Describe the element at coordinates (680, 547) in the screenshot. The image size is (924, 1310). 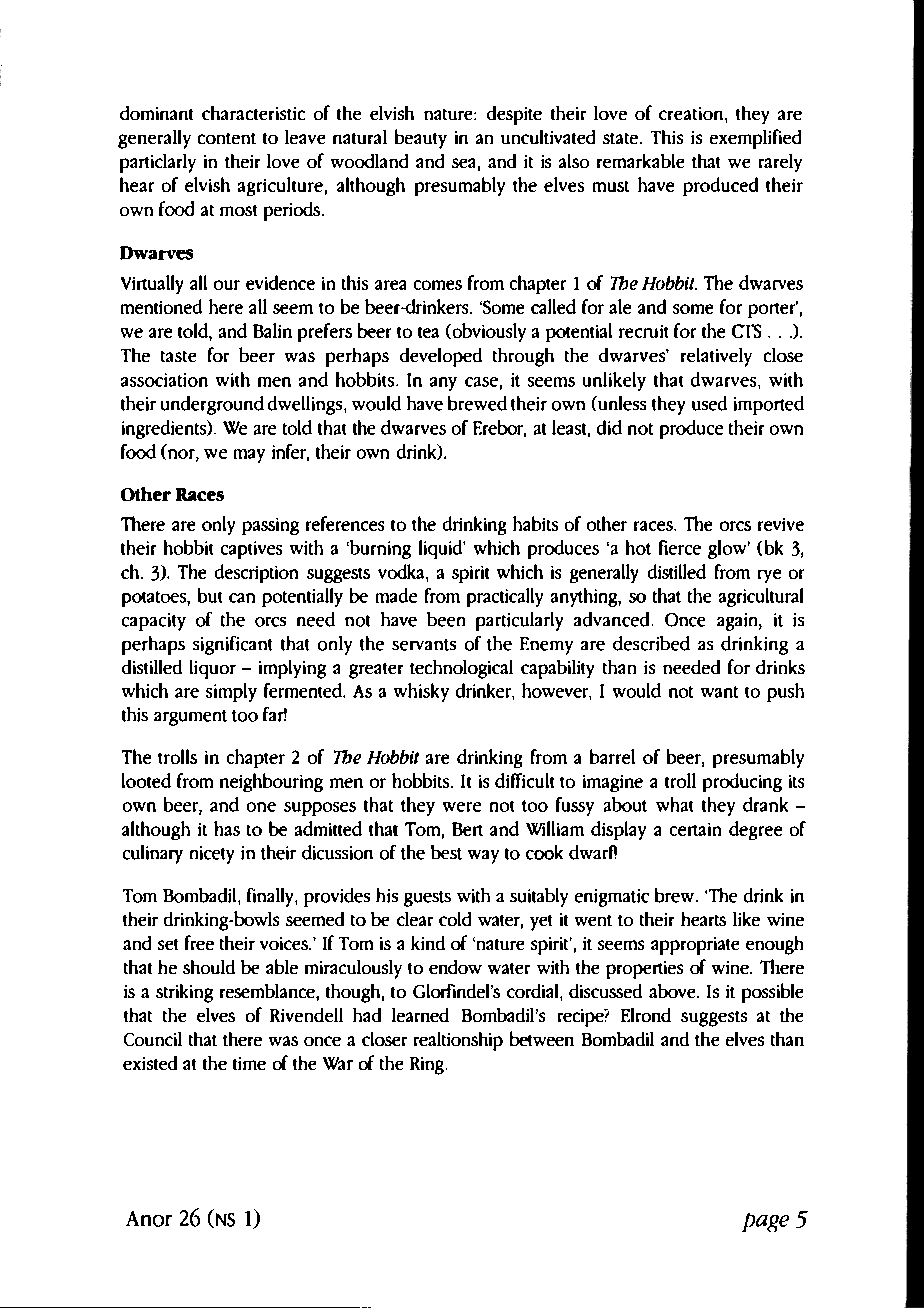
I see `fierce` at that location.
